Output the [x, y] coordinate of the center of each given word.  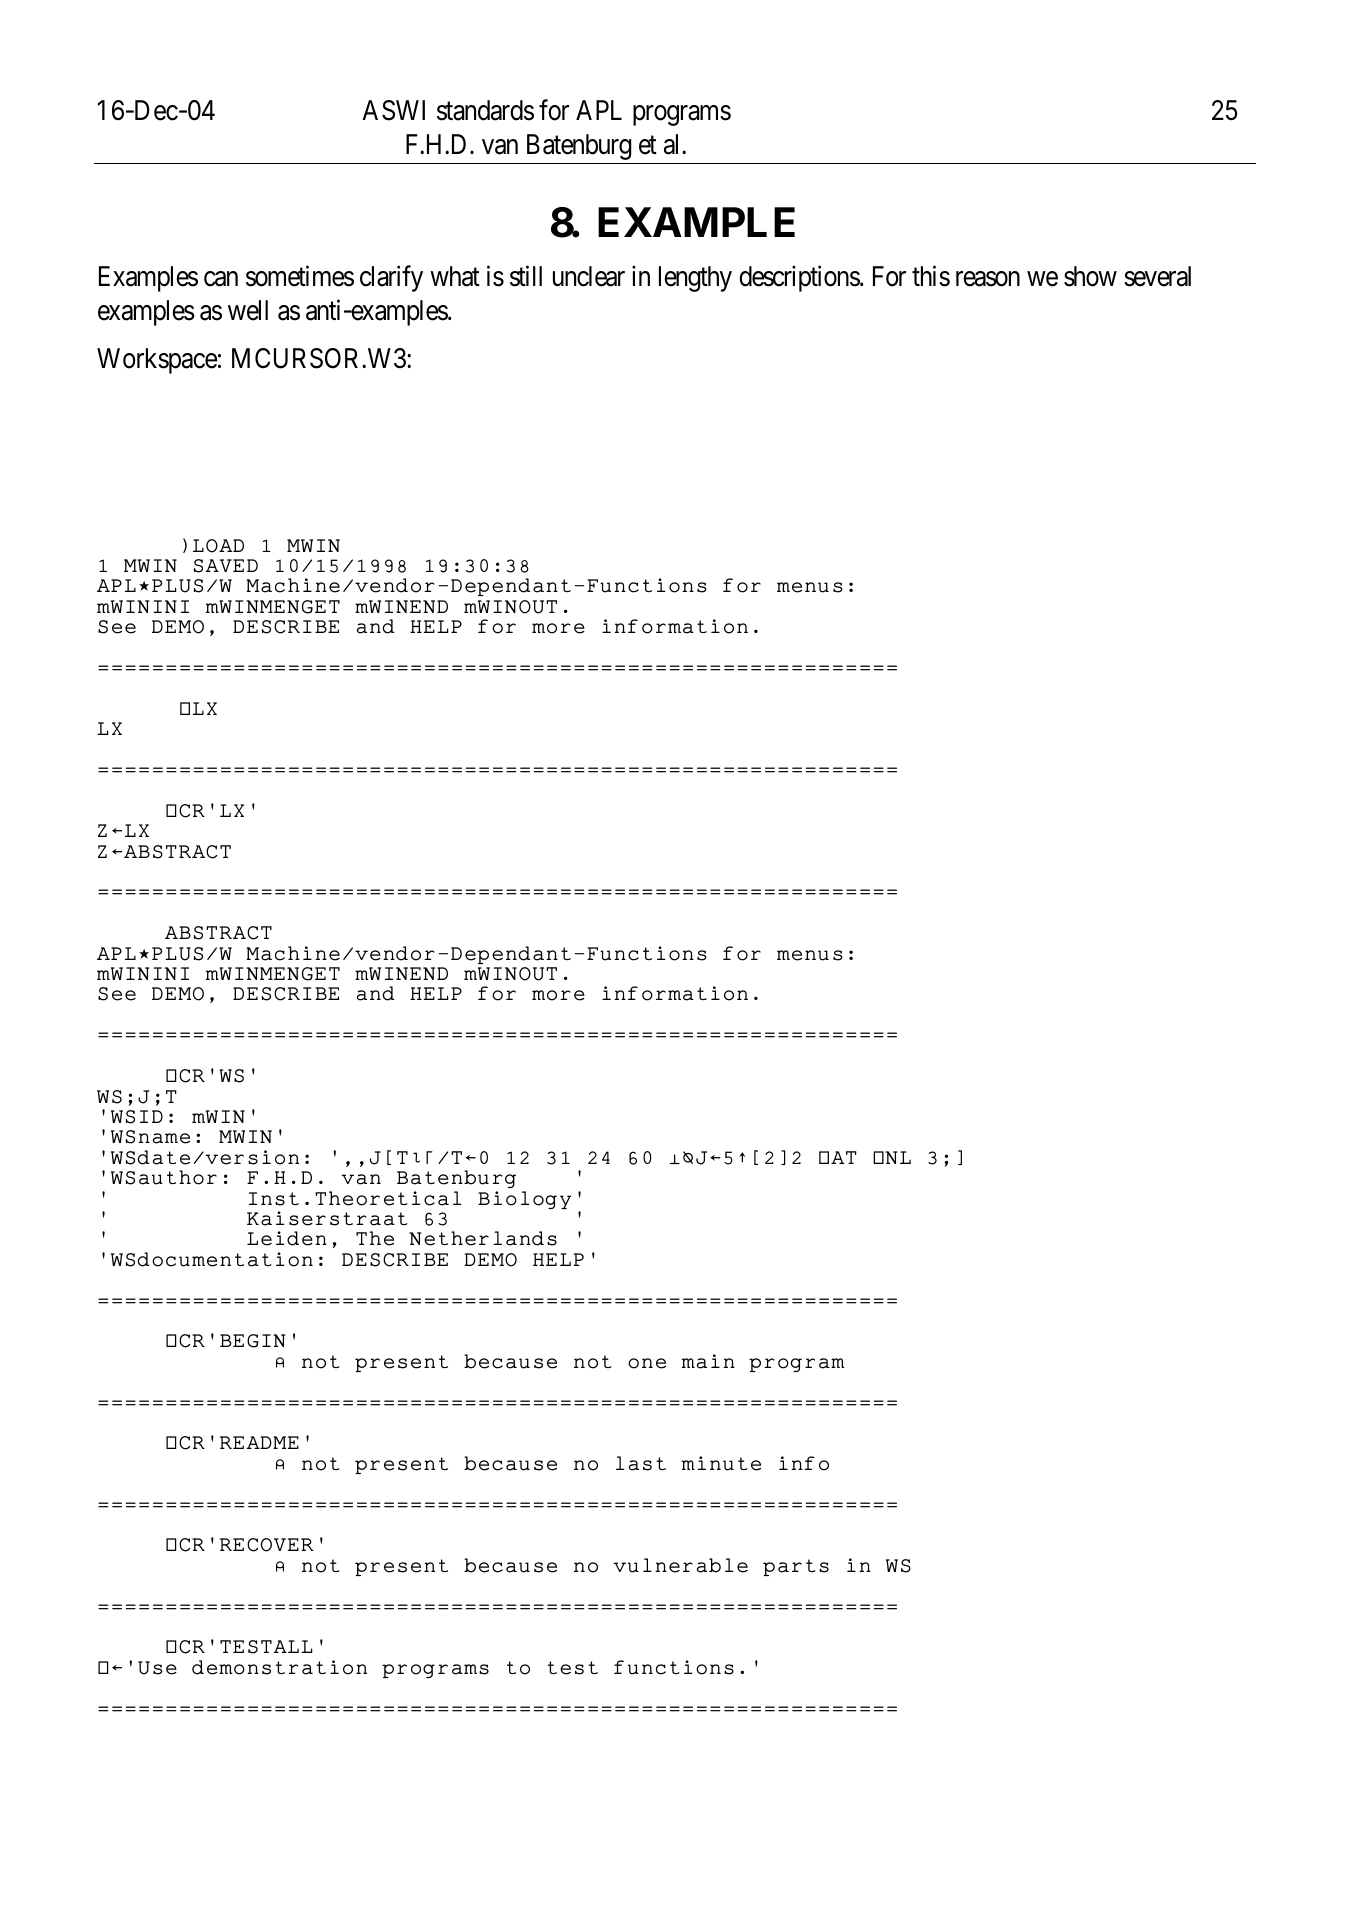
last [641, 1463]
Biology [524, 1200]
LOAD [218, 546]
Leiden [287, 1238]
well [248, 310]
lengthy [695, 279]
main [708, 1361]
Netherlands [483, 1238]
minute [721, 1463]
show [1090, 276]
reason [988, 279]
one [647, 1363]
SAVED [226, 566]
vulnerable [680, 1565]
